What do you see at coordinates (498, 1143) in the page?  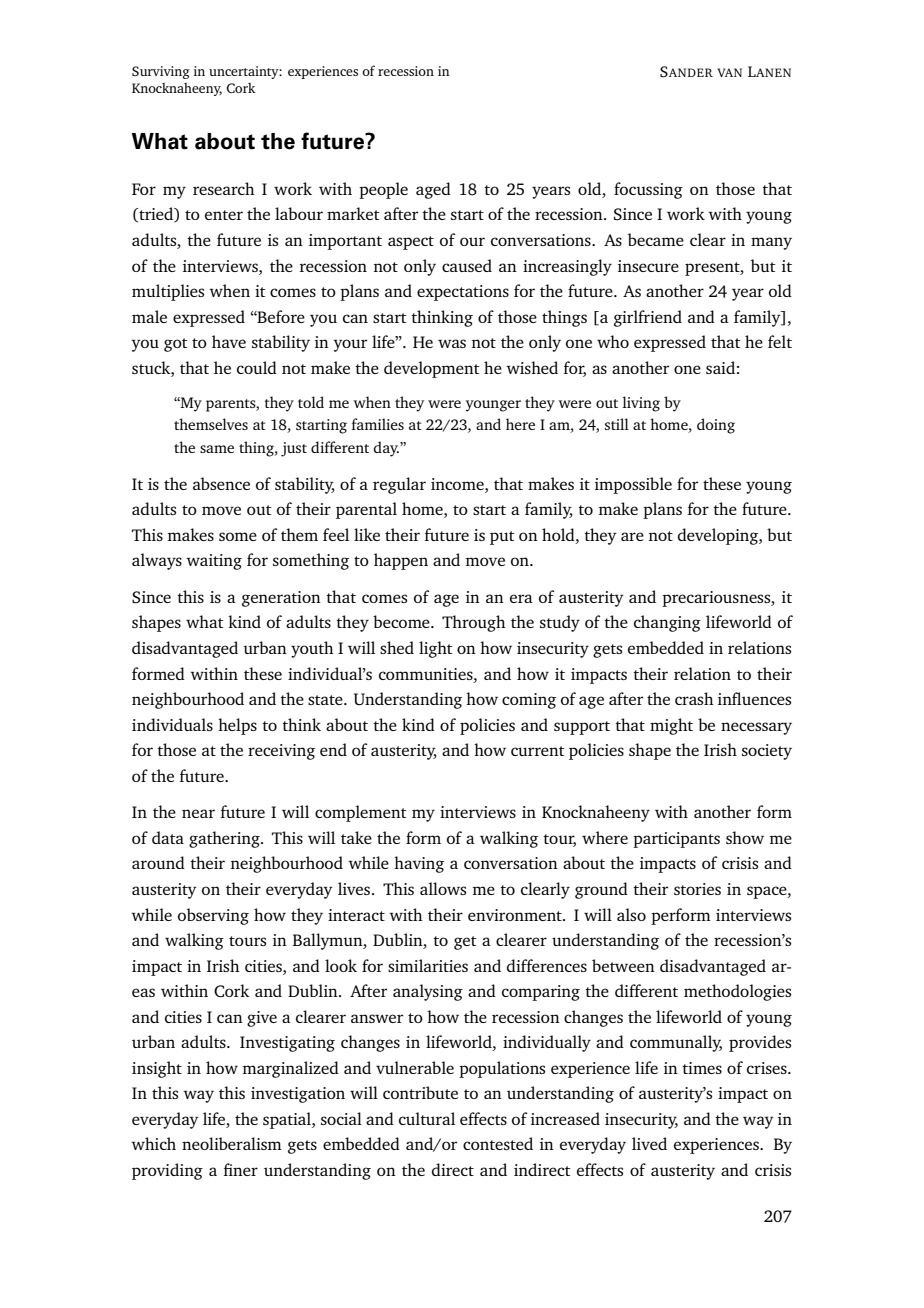 I see `contested` at bounding box center [498, 1143].
